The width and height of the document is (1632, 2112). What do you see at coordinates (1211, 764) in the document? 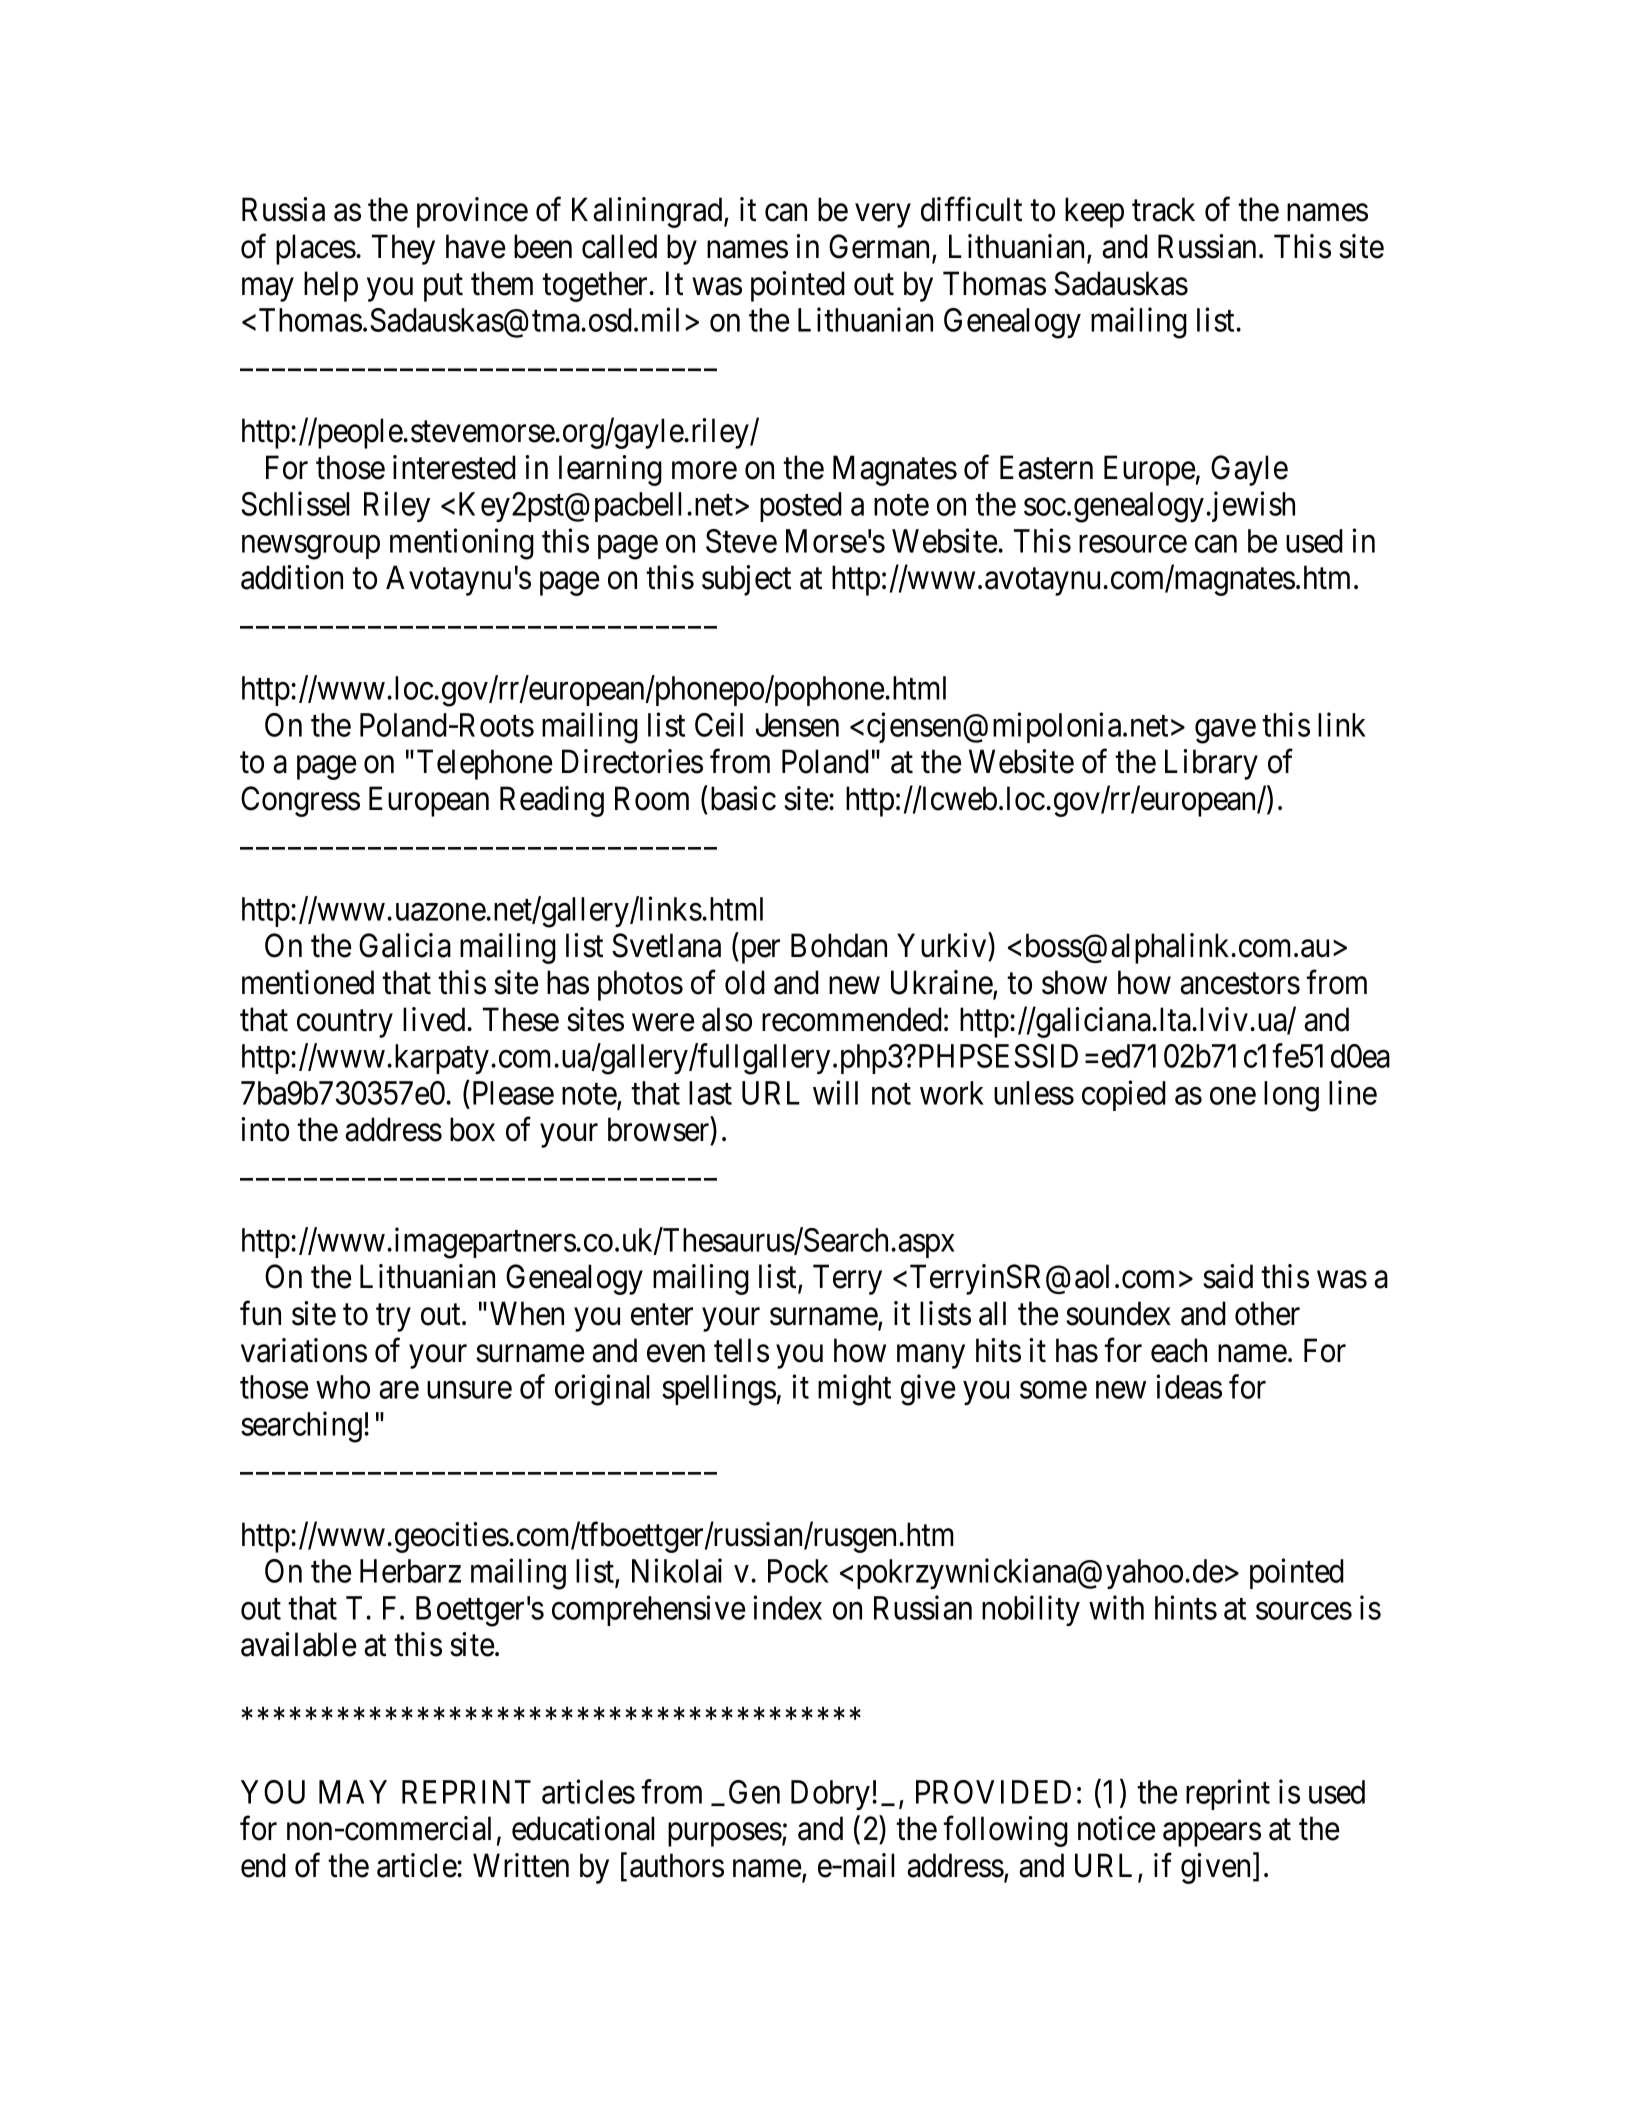
I see `Library` at bounding box center [1211, 764].
